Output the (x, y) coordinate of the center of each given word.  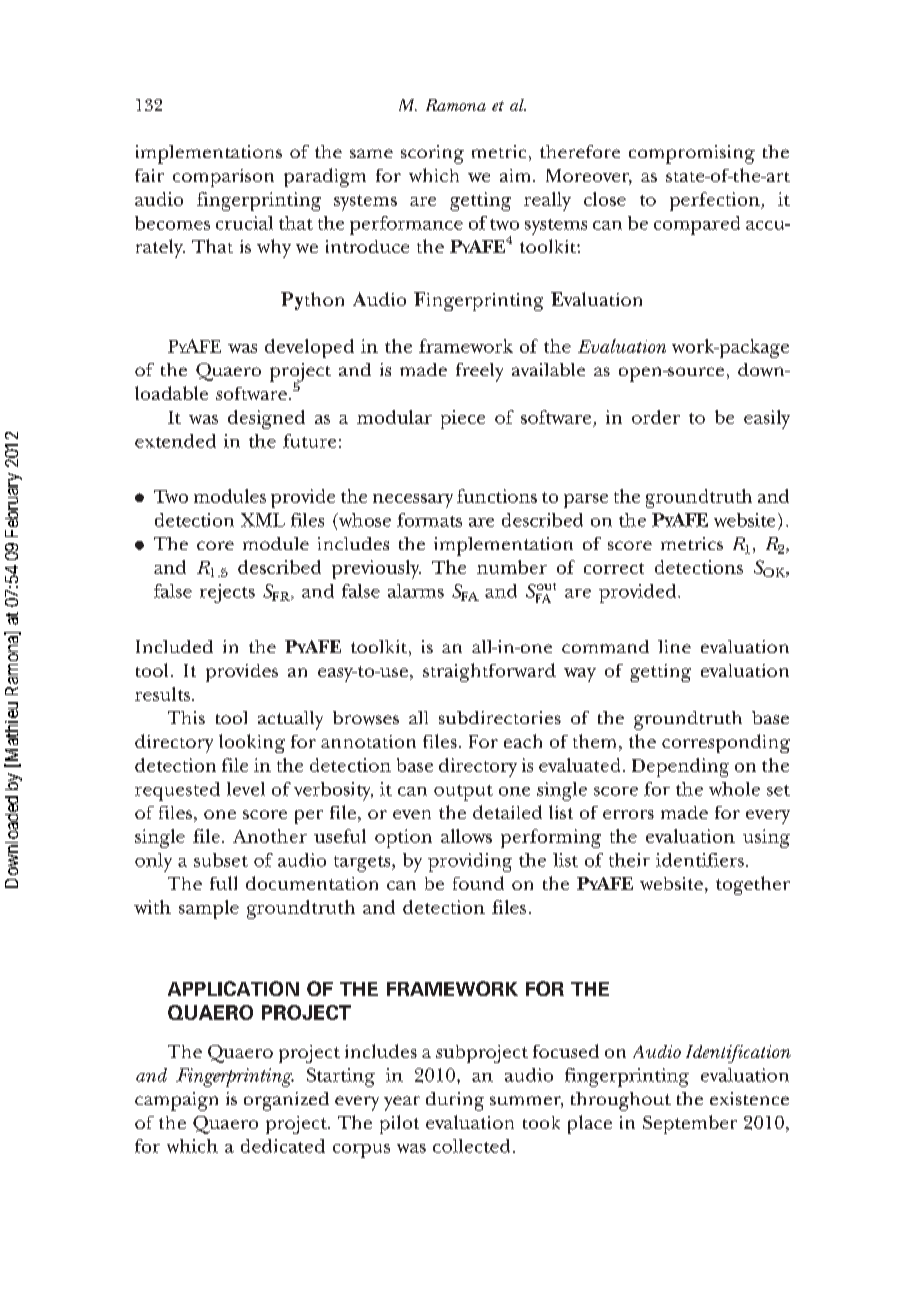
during (455, 1101)
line (674, 646)
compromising (692, 154)
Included (174, 646)
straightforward (489, 672)
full (223, 883)
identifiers (700, 860)
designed (266, 419)
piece (463, 419)
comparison (223, 178)
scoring (432, 154)
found (478, 883)
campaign (176, 1101)
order (656, 417)
